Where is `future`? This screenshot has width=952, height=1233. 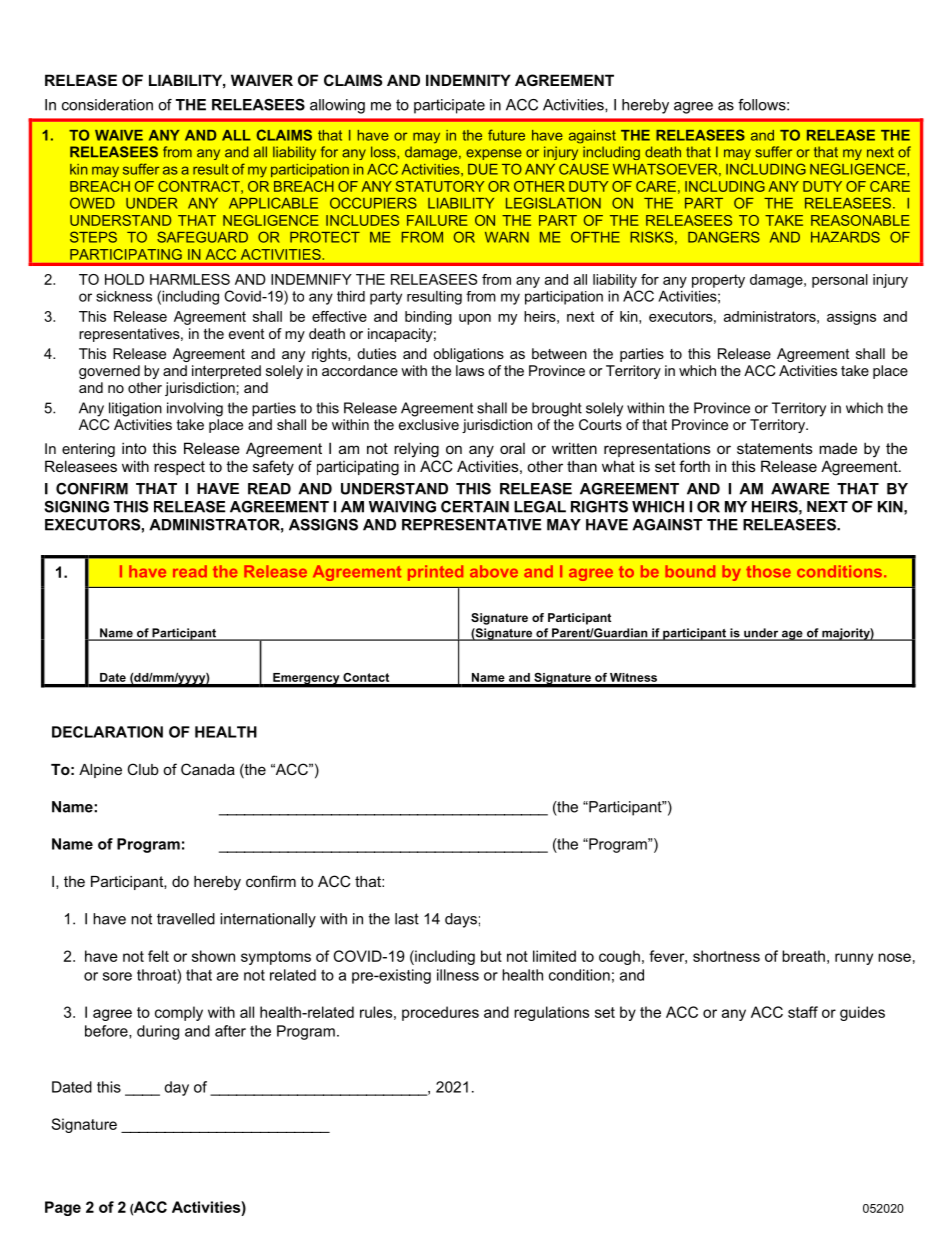 future is located at coordinates (506, 135).
